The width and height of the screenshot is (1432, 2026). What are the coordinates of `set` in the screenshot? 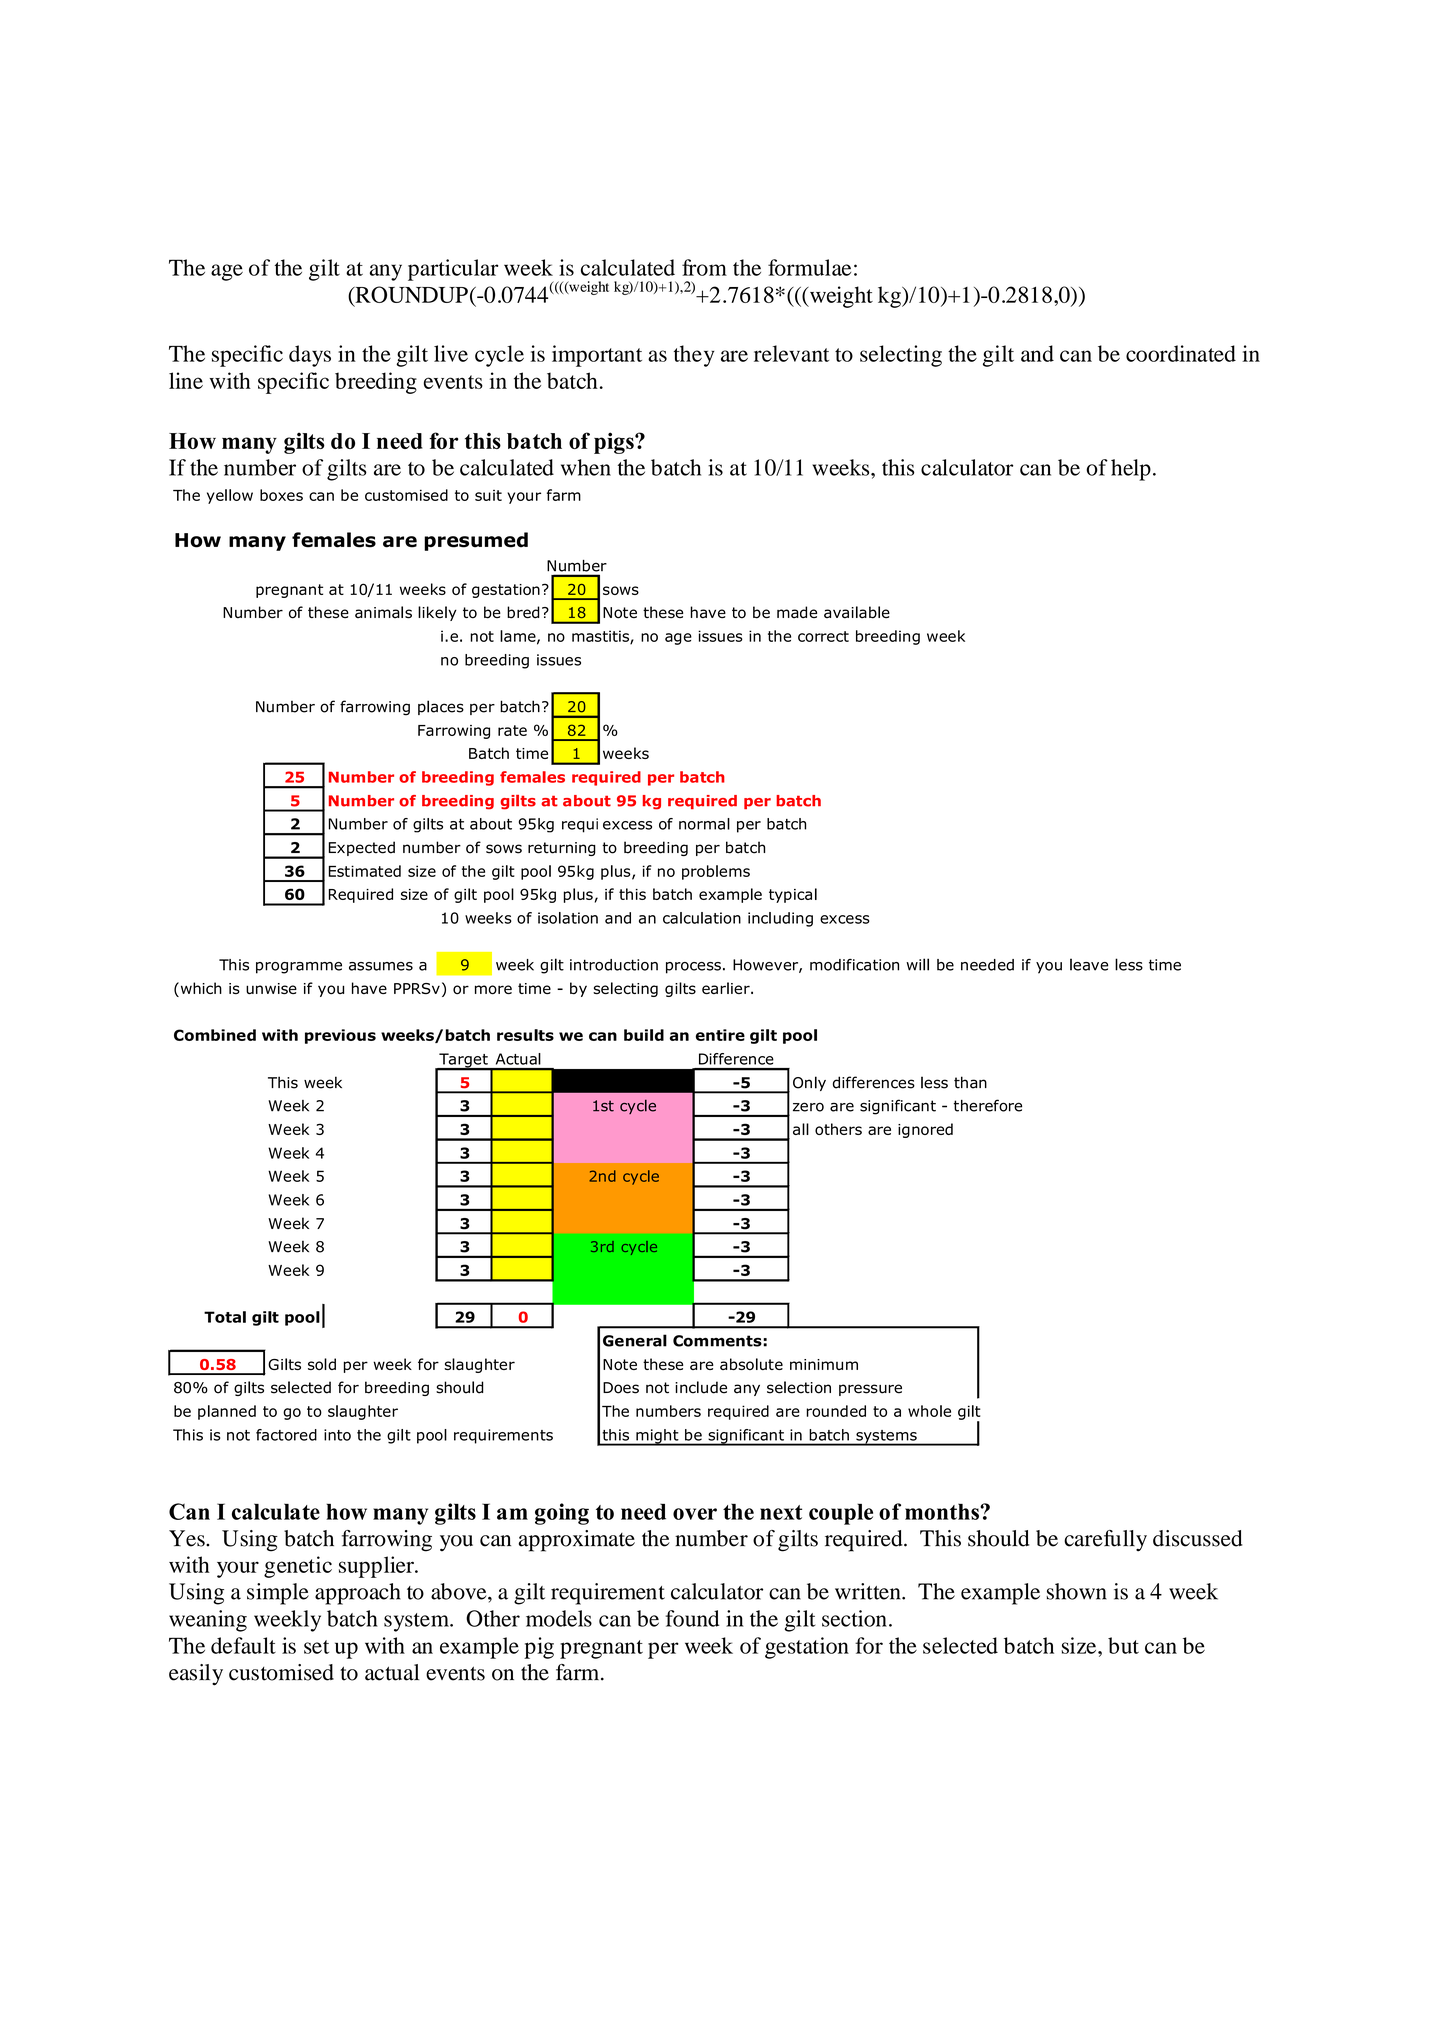 It's located at (316, 1647).
